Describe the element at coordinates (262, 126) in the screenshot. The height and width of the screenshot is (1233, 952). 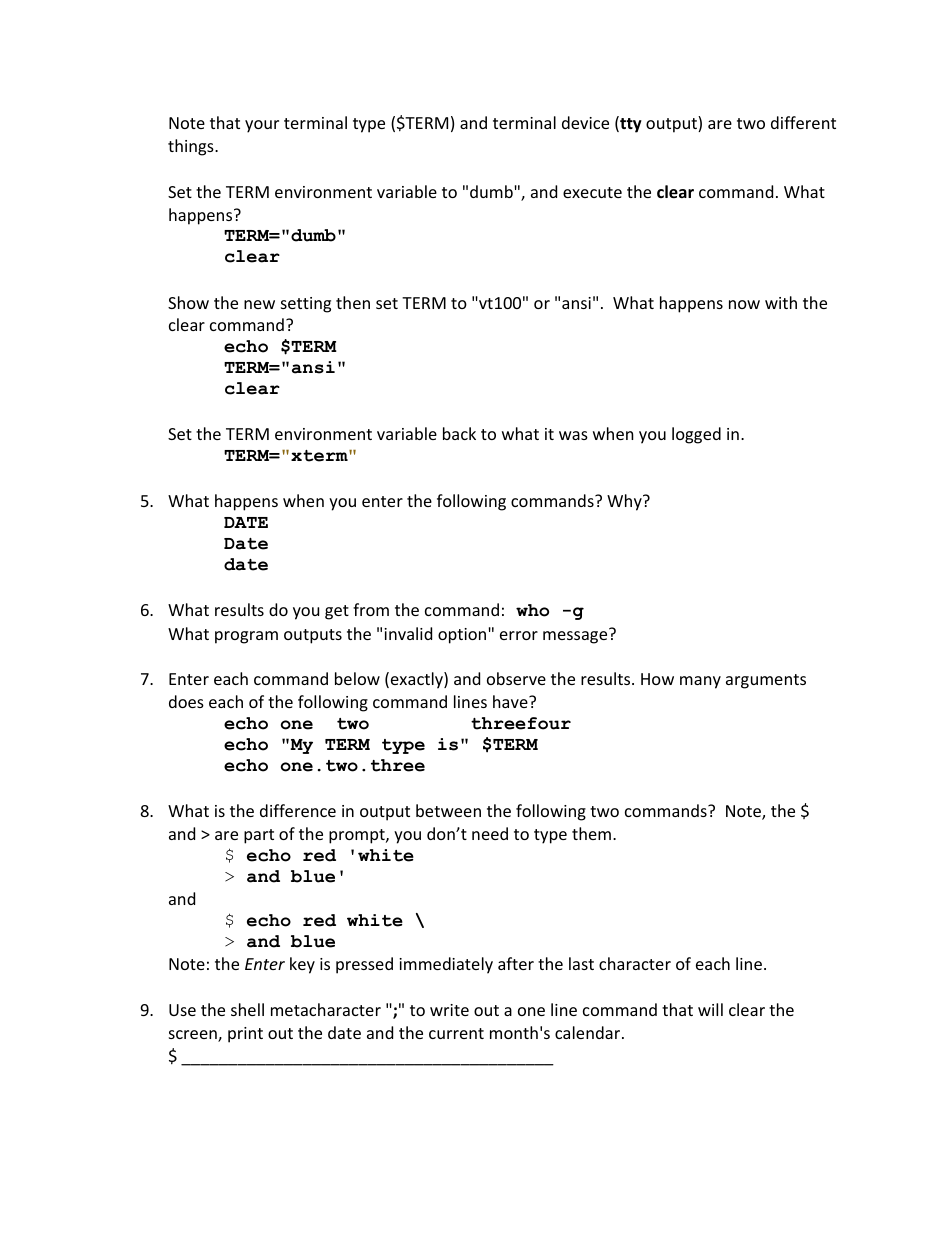
I see `your` at that location.
